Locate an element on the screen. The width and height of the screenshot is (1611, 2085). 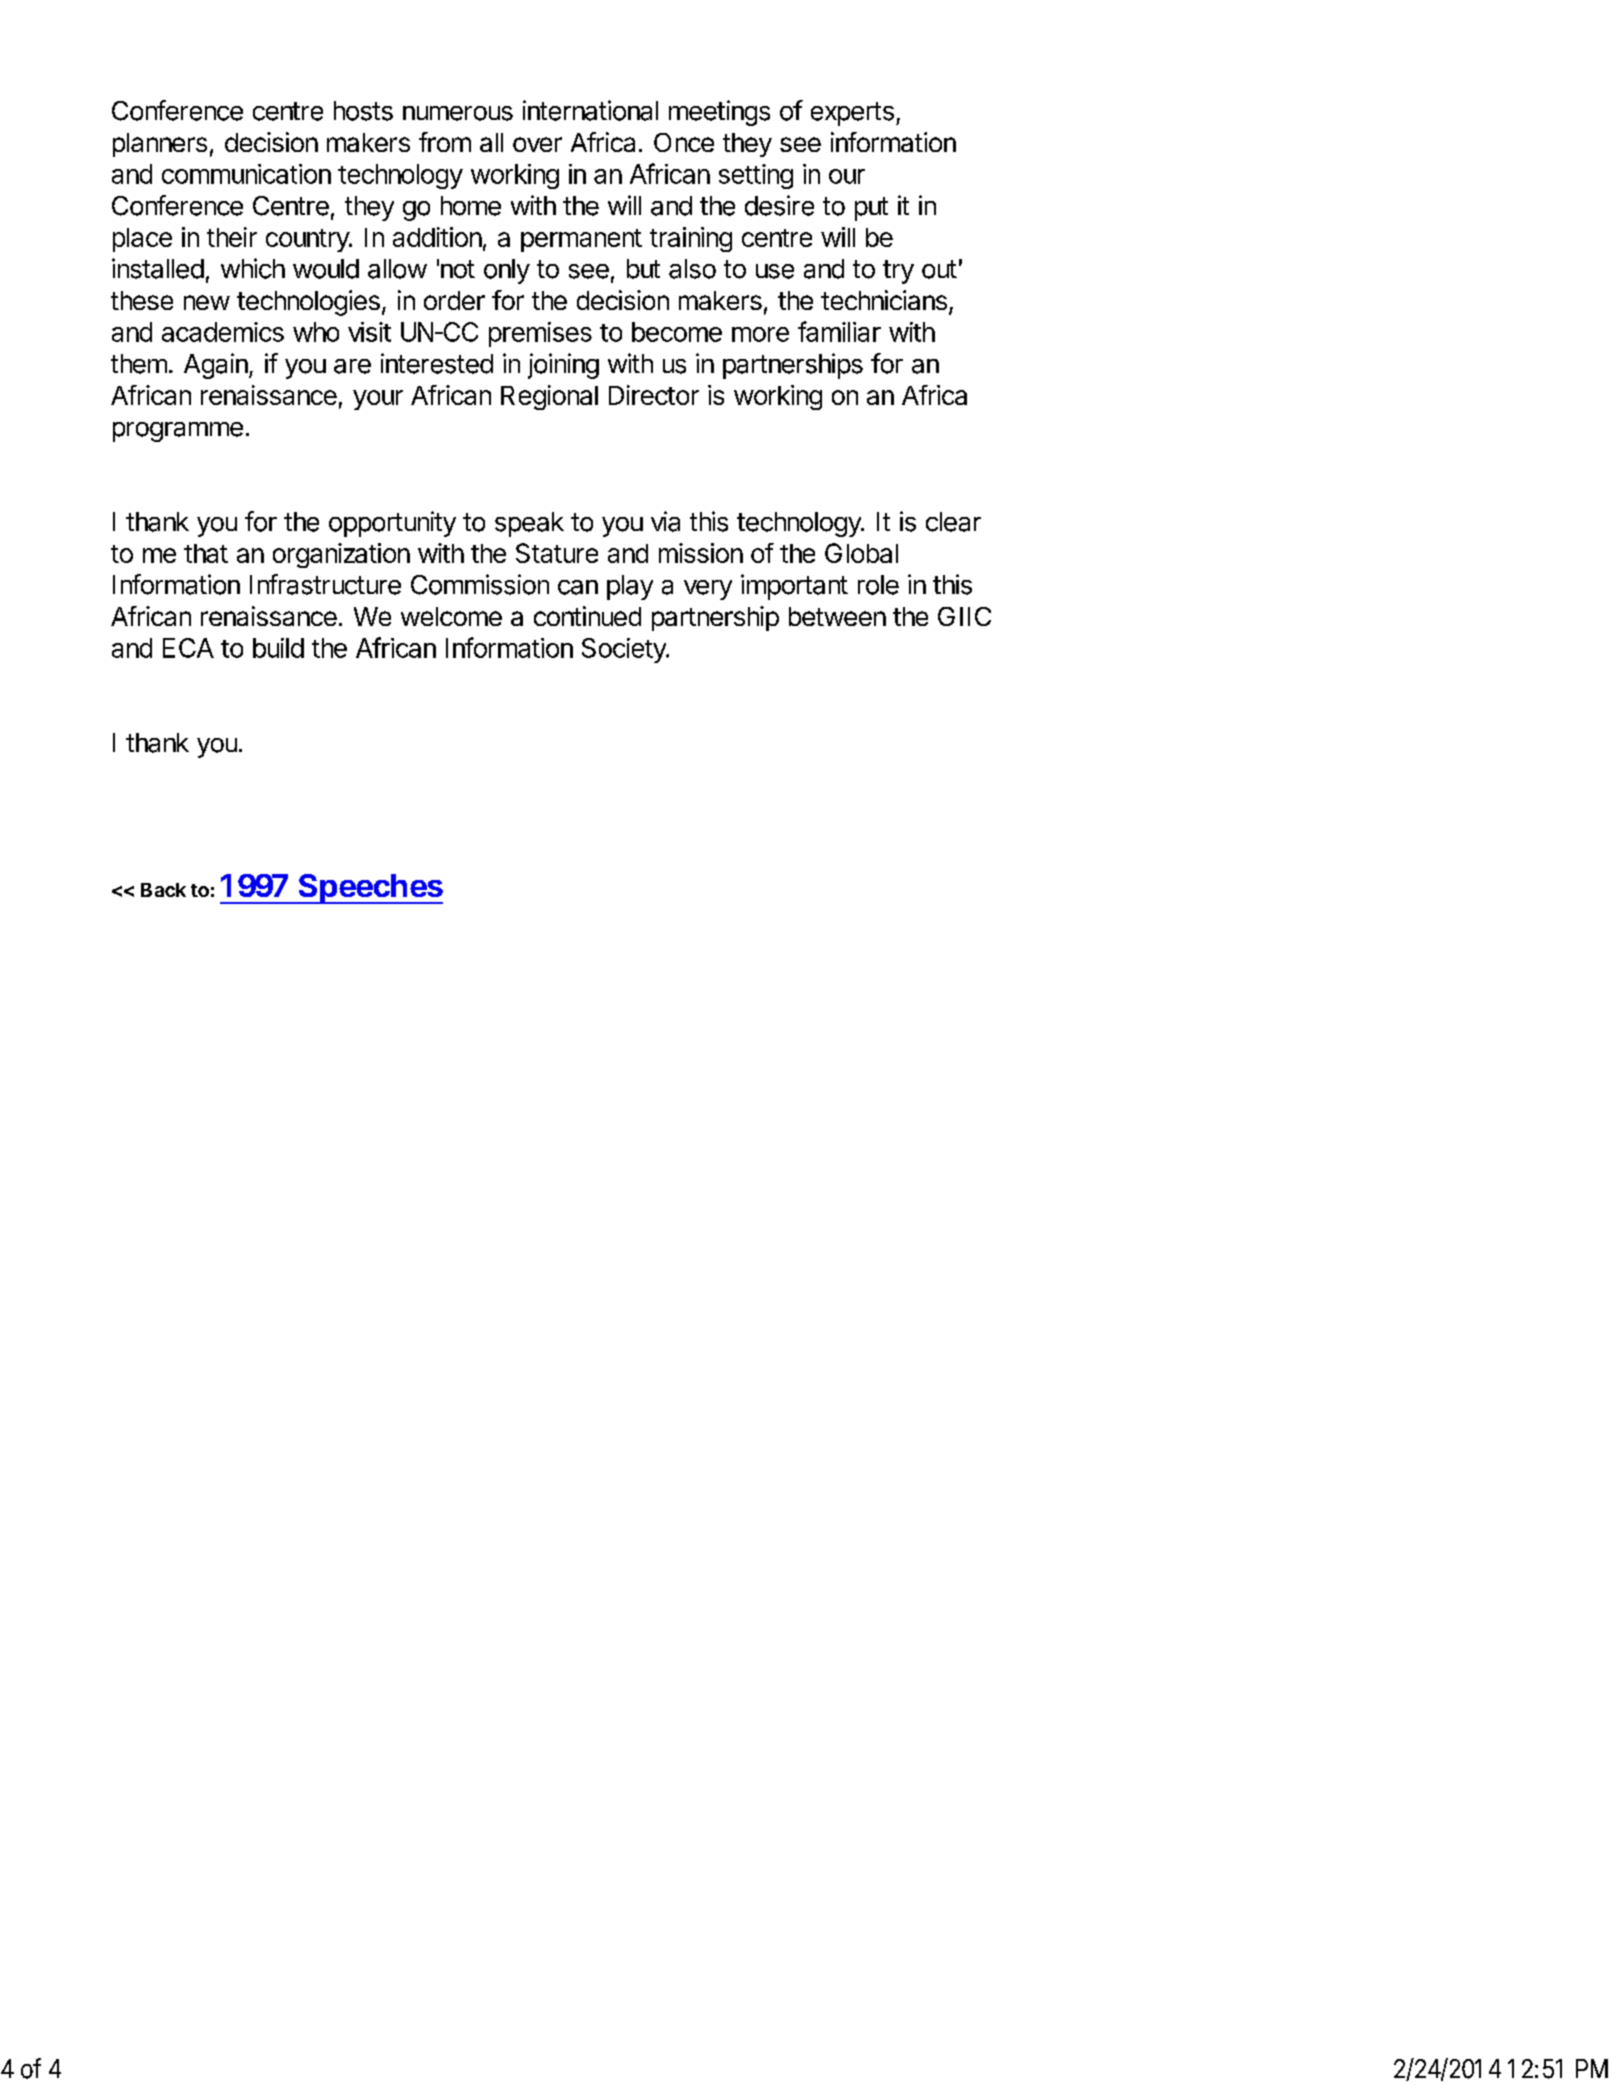
Again is located at coordinates (217, 366).
